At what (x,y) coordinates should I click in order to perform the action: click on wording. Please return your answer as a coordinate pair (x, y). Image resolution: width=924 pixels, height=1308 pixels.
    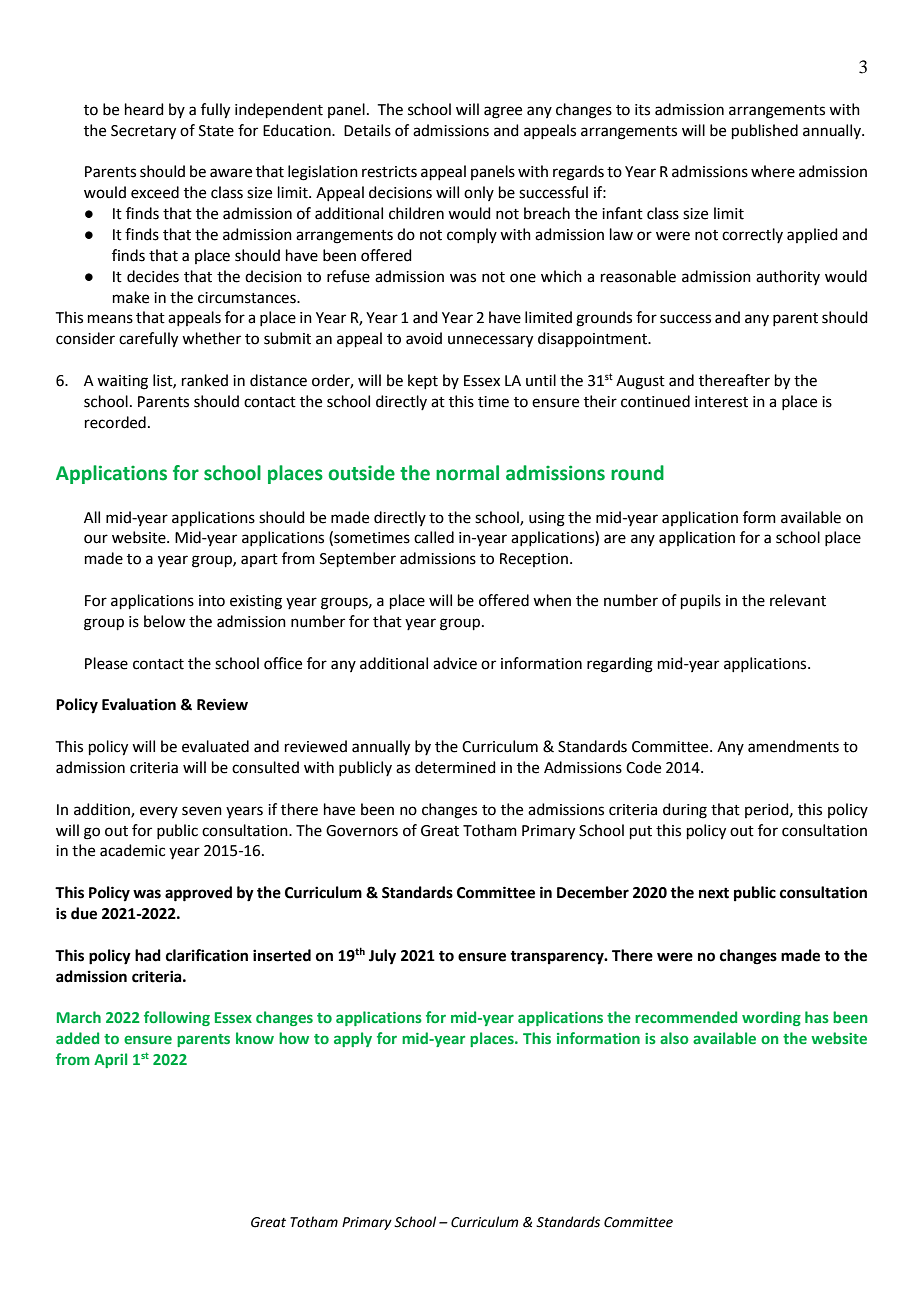
    Looking at the image, I should click on (771, 1018).
